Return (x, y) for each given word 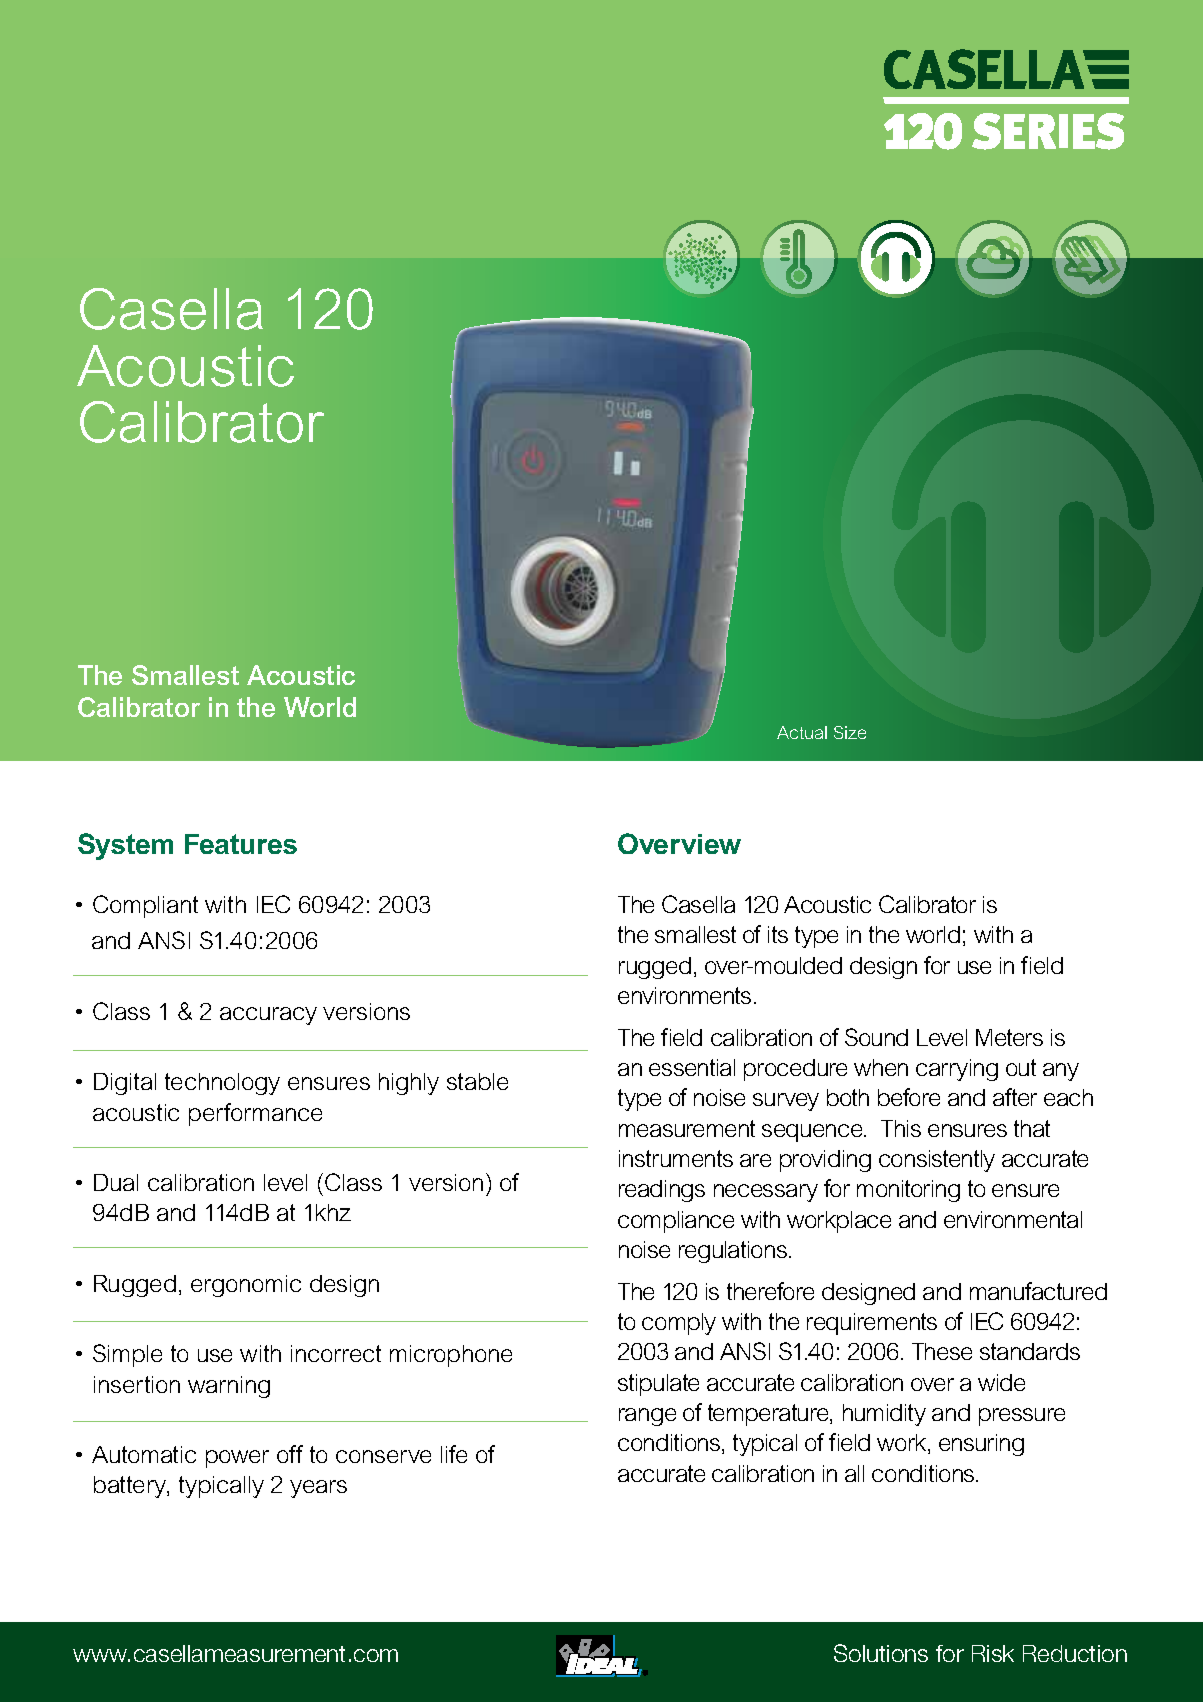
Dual (116, 1182)
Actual (802, 732)
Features (241, 844)
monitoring (908, 1191)
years (318, 1489)
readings (662, 1191)
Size (850, 732)
